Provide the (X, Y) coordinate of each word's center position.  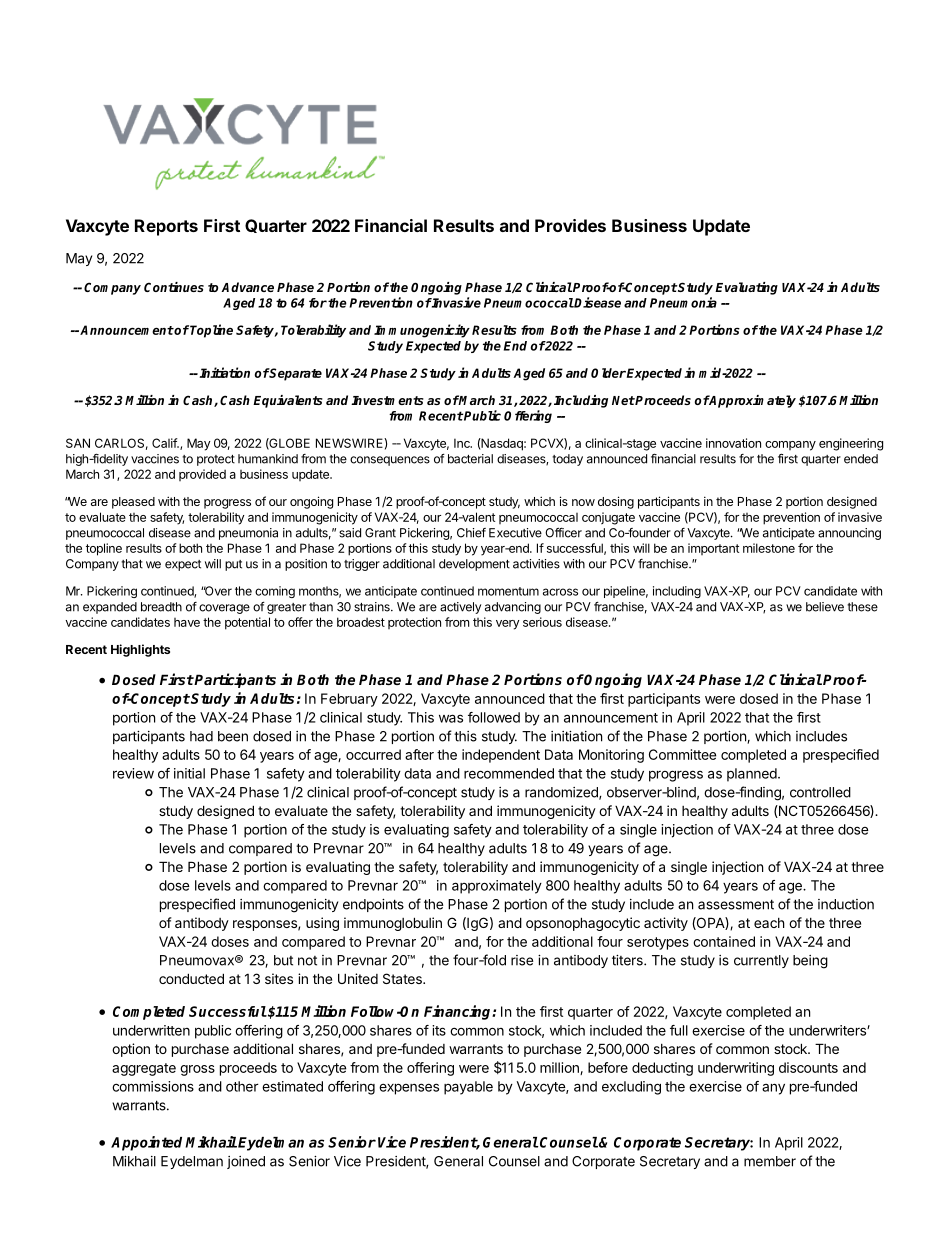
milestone (769, 548)
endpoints (373, 905)
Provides (570, 225)
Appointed (148, 1143)
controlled (820, 792)
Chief (471, 533)
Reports (166, 227)
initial (189, 773)
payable (468, 1088)
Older (608, 373)
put (233, 565)
